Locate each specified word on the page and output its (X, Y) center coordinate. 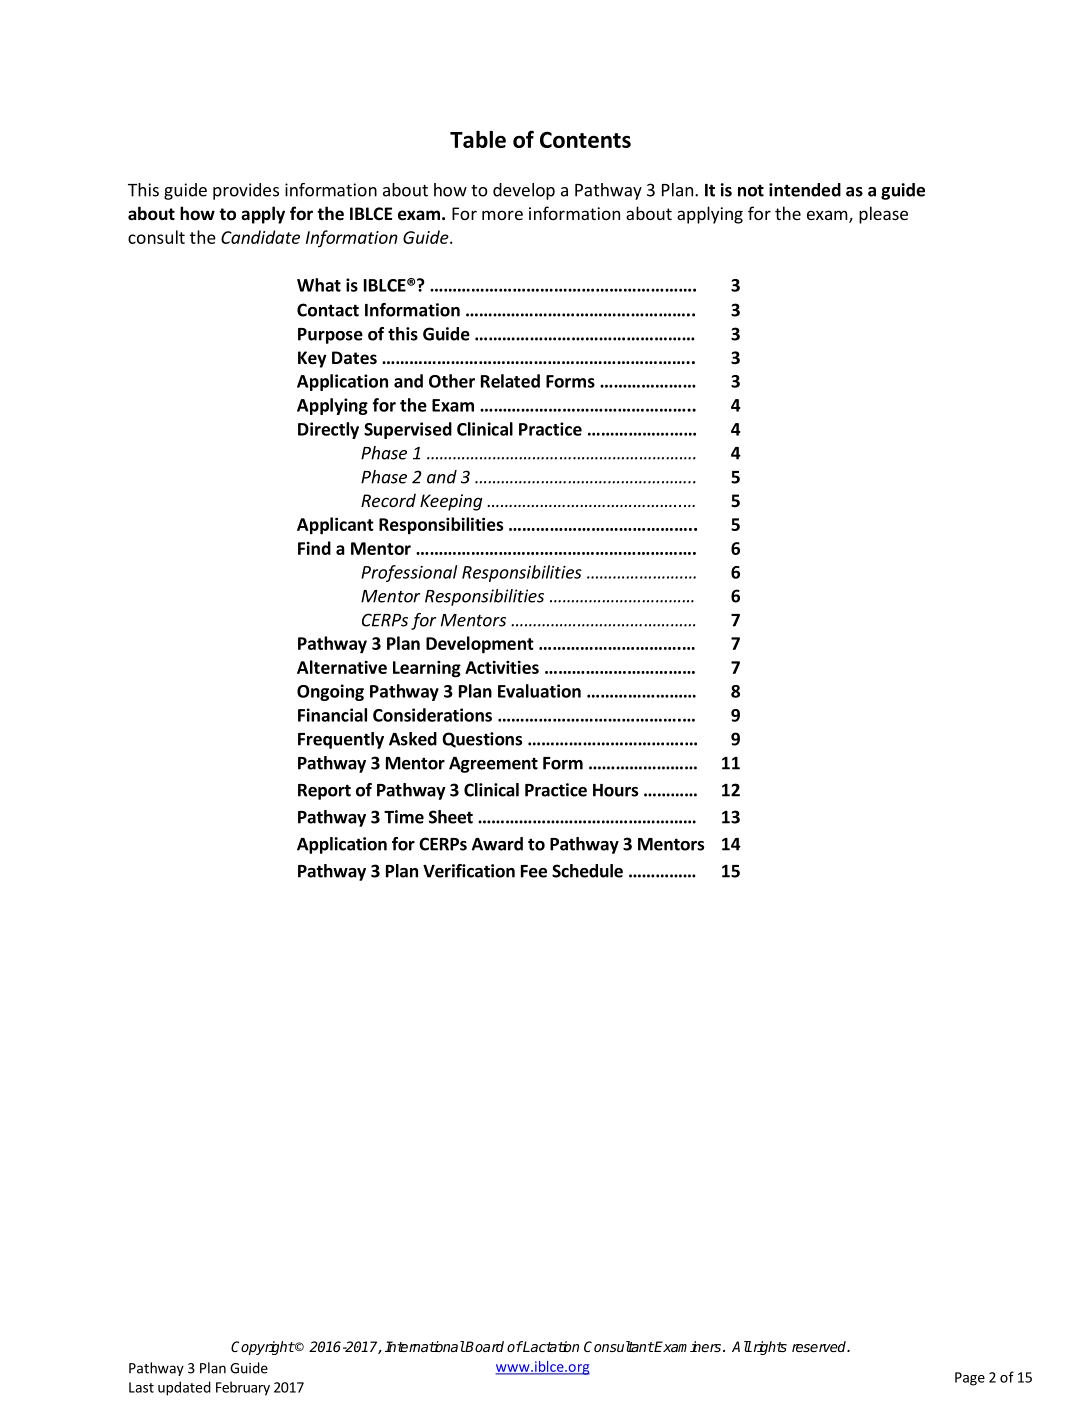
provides (246, 191)
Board (484, 1346)
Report (324, 792)
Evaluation (539, 691)
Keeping (451, 502)
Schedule (587, 871)
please (883, 215)
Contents (585, 139)
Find (314, 548)
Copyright (263, 1348)
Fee (534, 871)
